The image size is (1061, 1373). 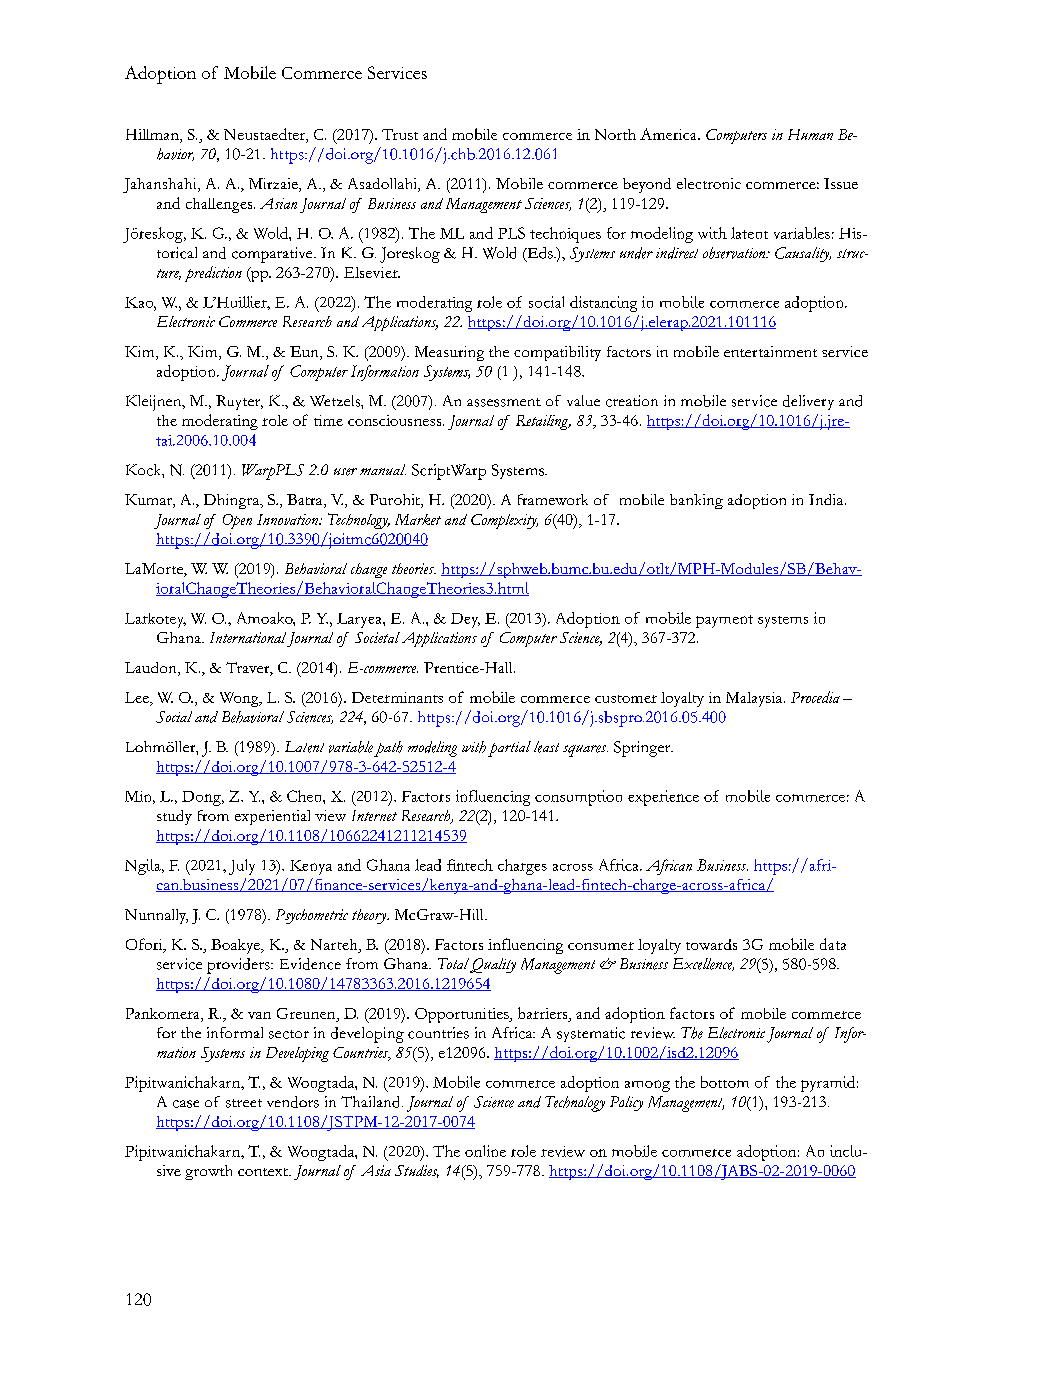 What do you see at coordinates (725, 1082) in the page?
I see `bottom` at bounding box center [725, 1082].
